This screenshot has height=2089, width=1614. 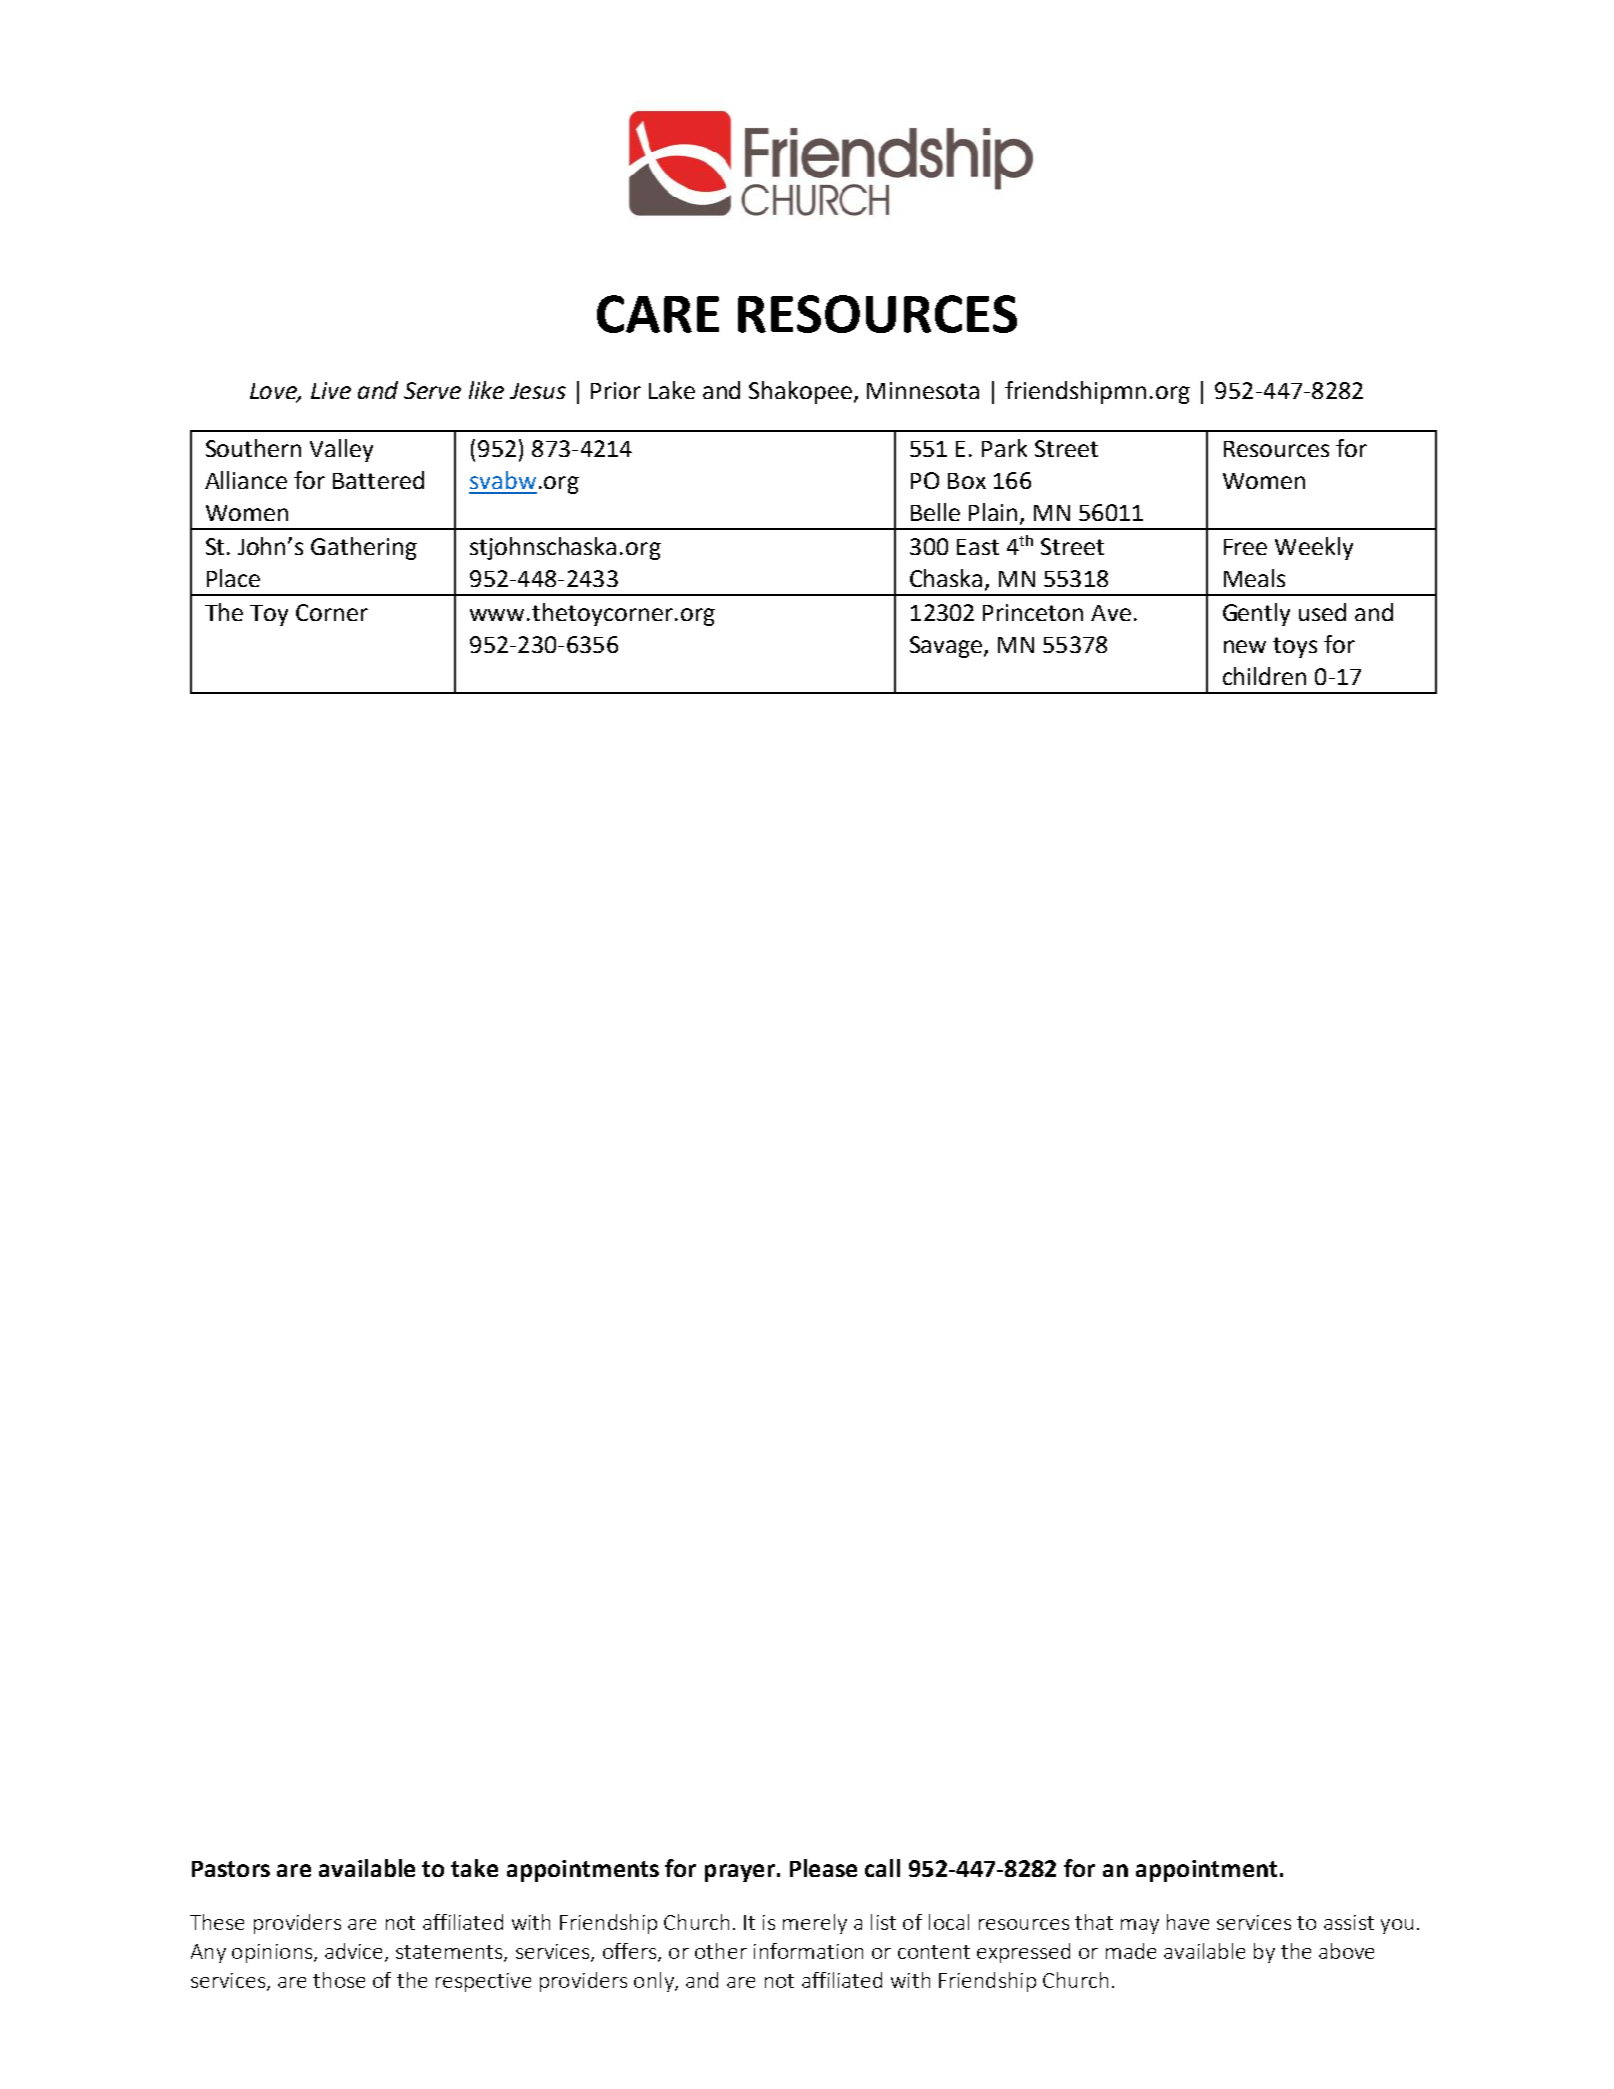 What do you see at coordinates (331, 390) in the screenshot?
I see `Live` at bounding box center [331, 390].
